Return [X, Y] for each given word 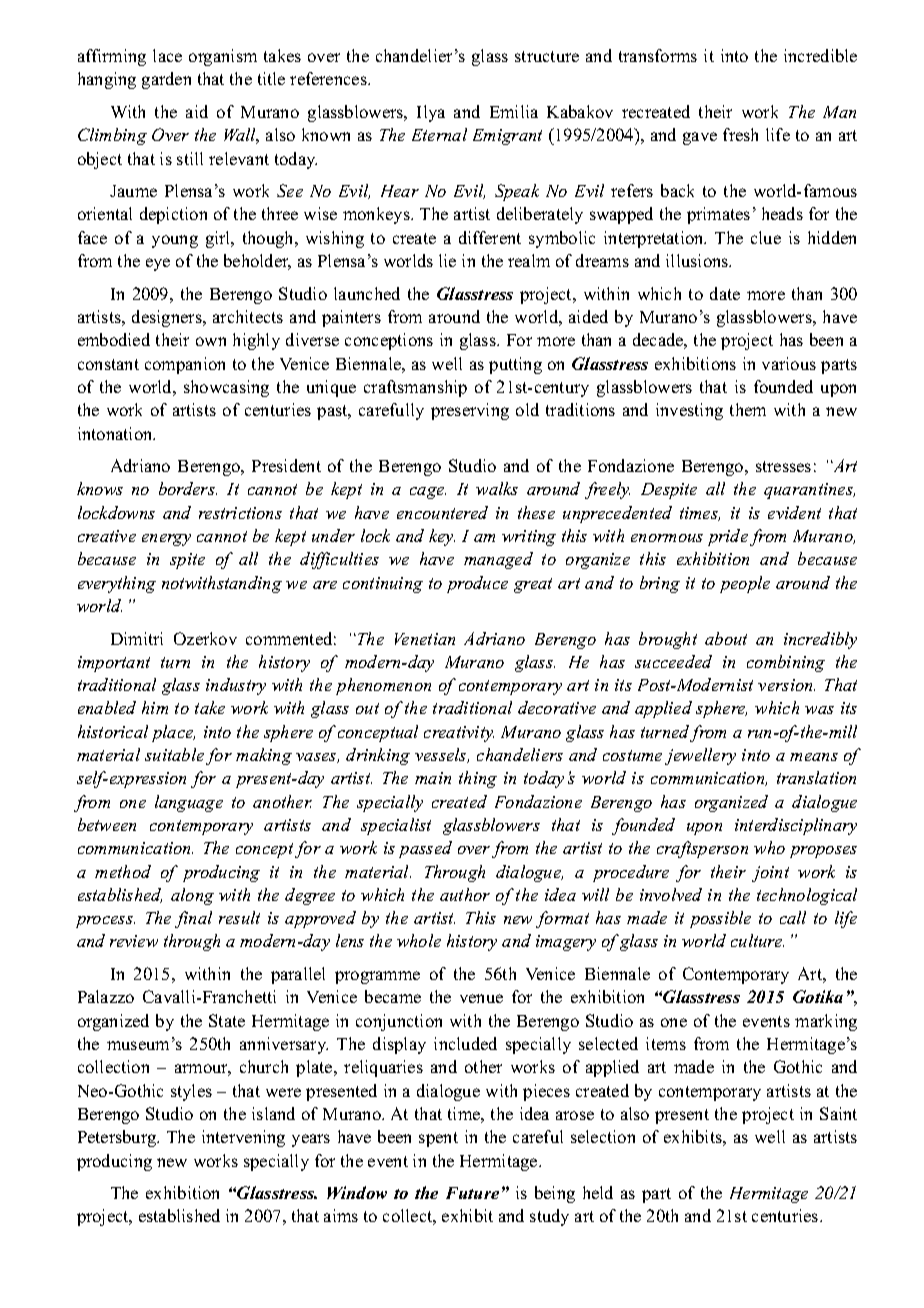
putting [515, 365]
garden [166, 80]
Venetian [425, 639]
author [465, 894]
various [789, 363]
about [726, 638]
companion [185, 365]
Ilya [431, 113]
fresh [740, 134]
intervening [243, 1138]
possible [720, 919]
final [193, 919]
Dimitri [137, 638]
